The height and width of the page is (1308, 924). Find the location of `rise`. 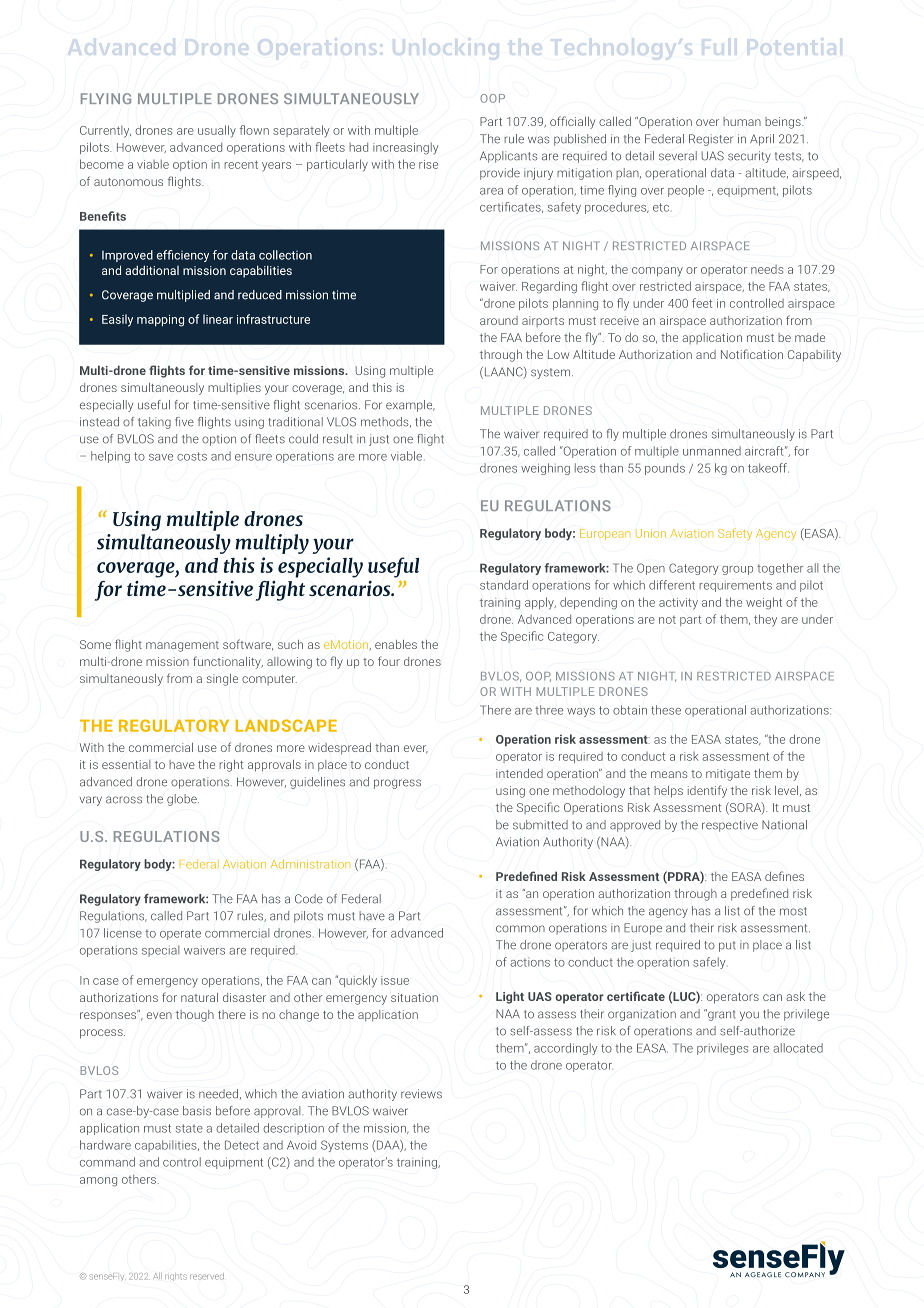

rise is located at coordinates (428, 164).
